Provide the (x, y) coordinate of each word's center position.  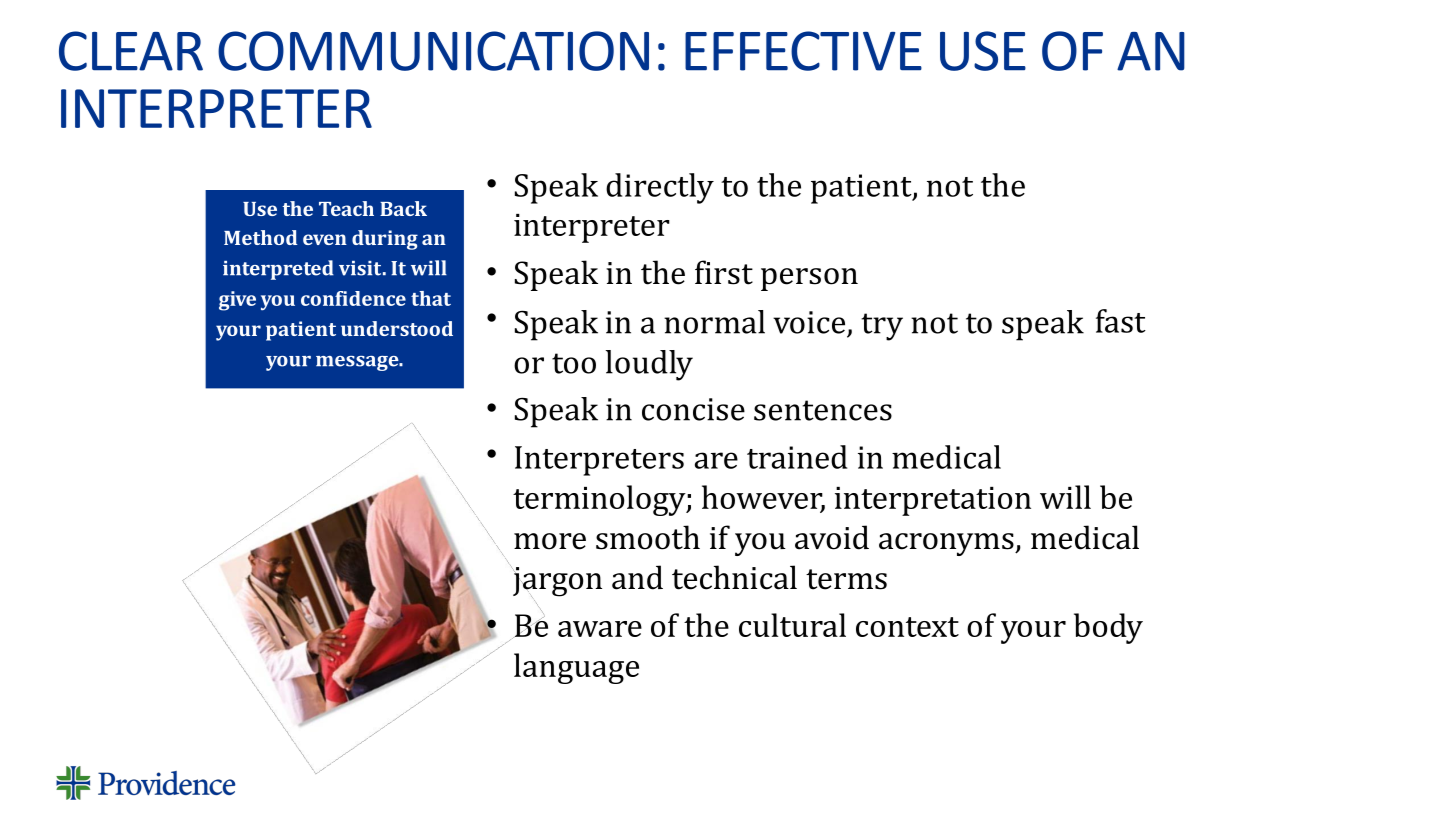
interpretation (933, 501)
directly (660, 188)
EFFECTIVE (803, 51)
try (882, 327)
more (550, 541)
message (358, 363)
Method (260, 237)
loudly (649, 365)
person (809, 279)
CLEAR (131, 51)
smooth (648, 537)
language (576, 668)
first (724, 272)
